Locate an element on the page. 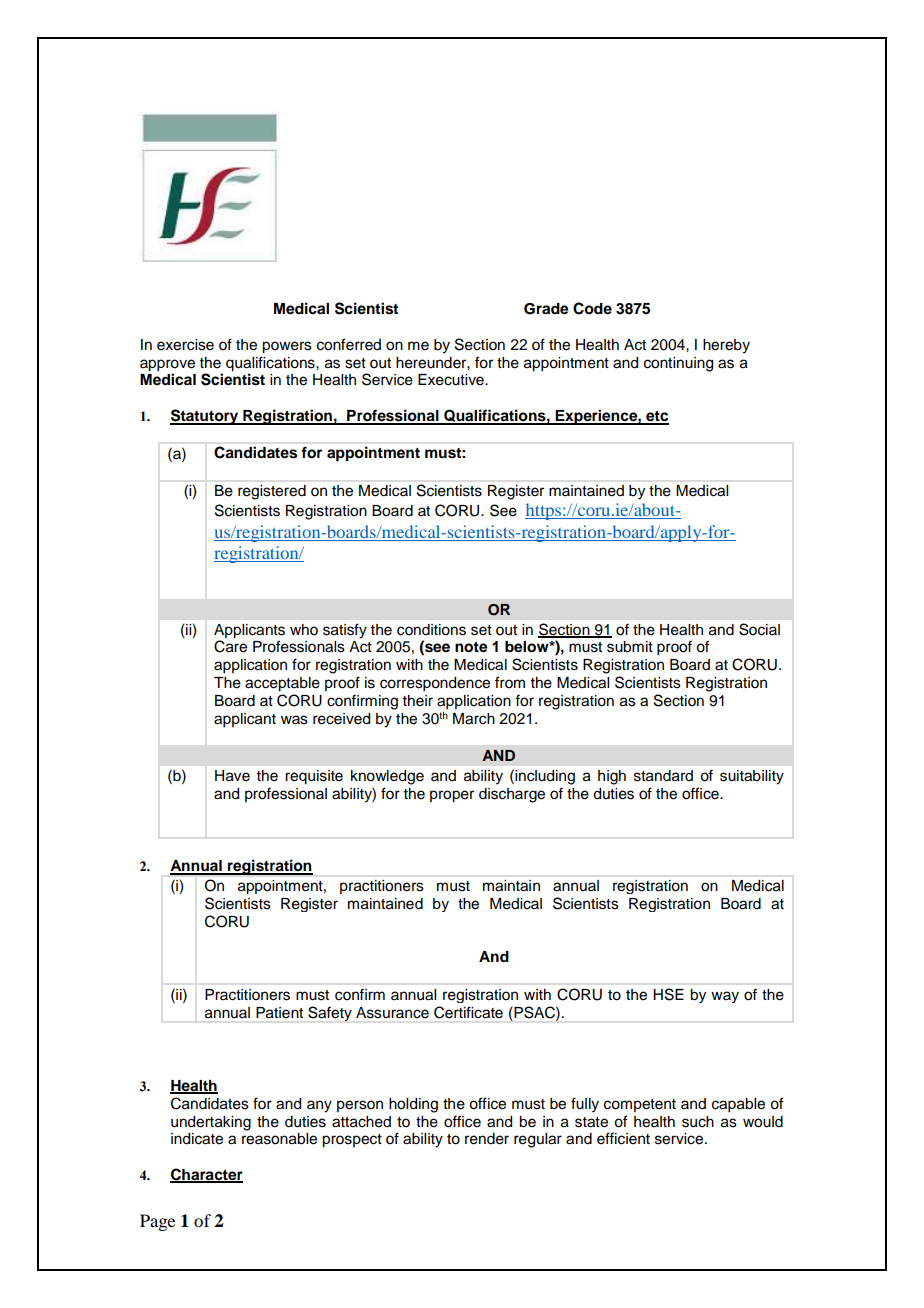 This page has width=924, height=1308. render is located at coordinates (487, 1139).
